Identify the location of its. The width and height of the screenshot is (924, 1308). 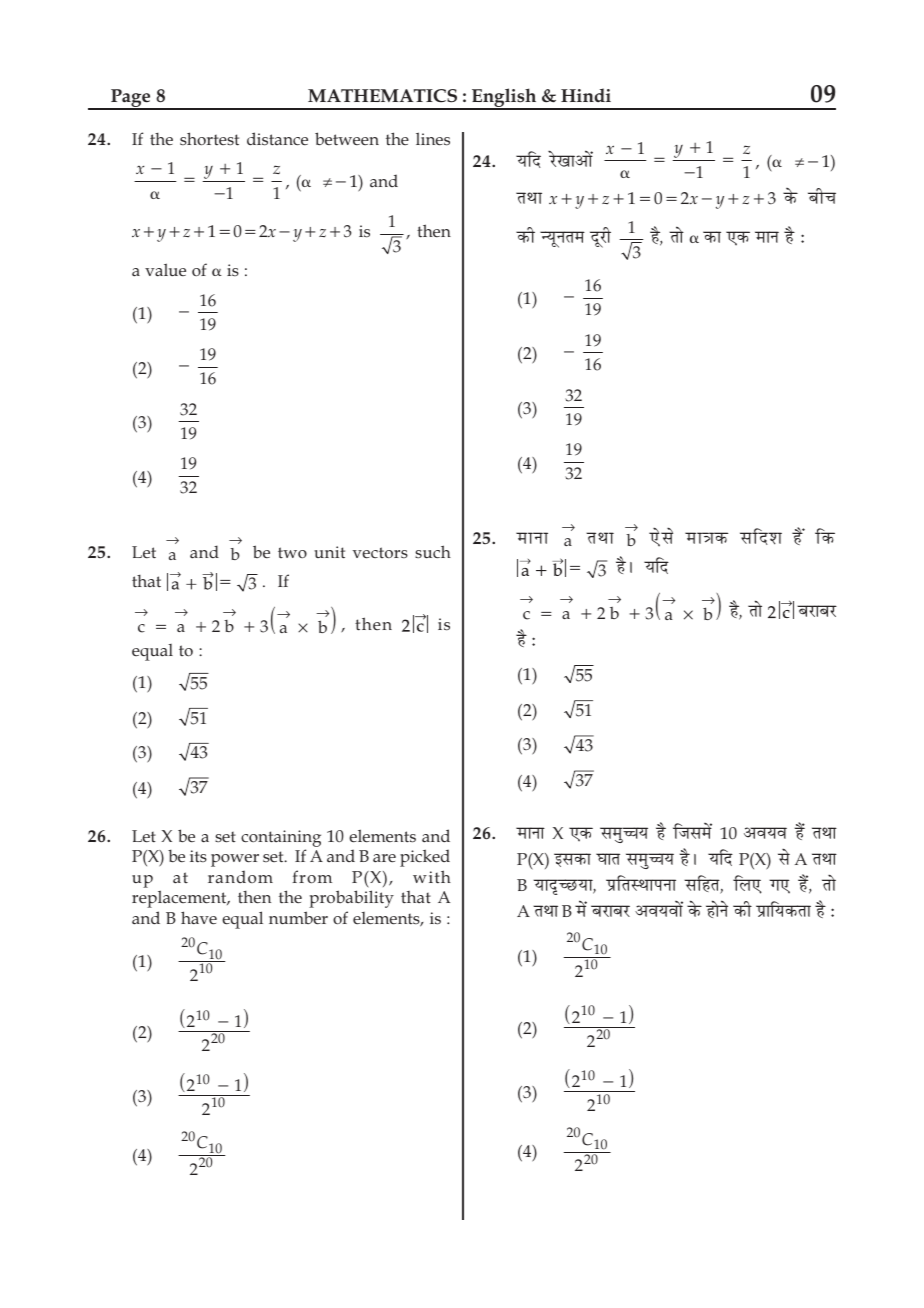
(198, 856).
